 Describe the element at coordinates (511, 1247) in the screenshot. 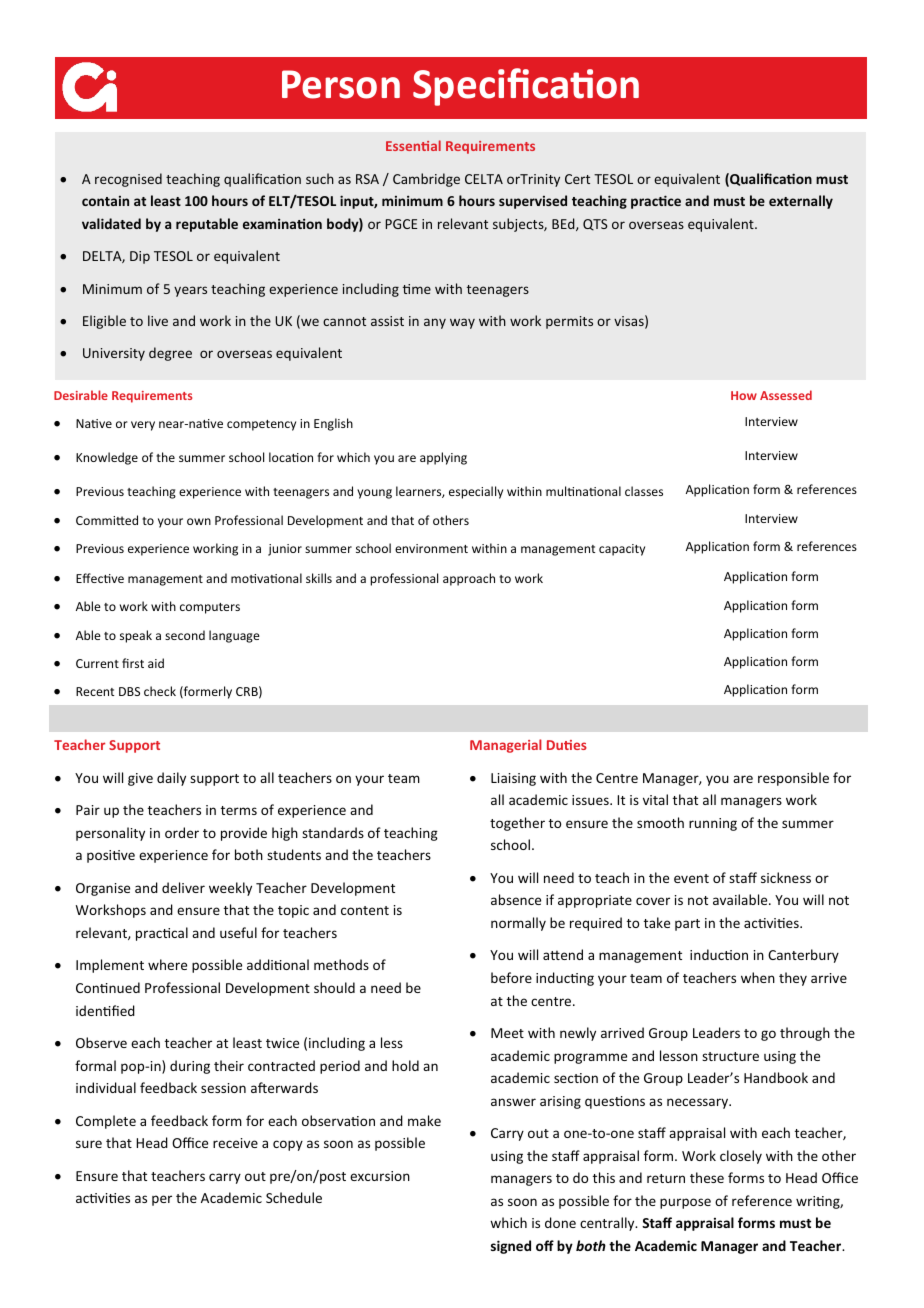

I see `signed` at that location.
